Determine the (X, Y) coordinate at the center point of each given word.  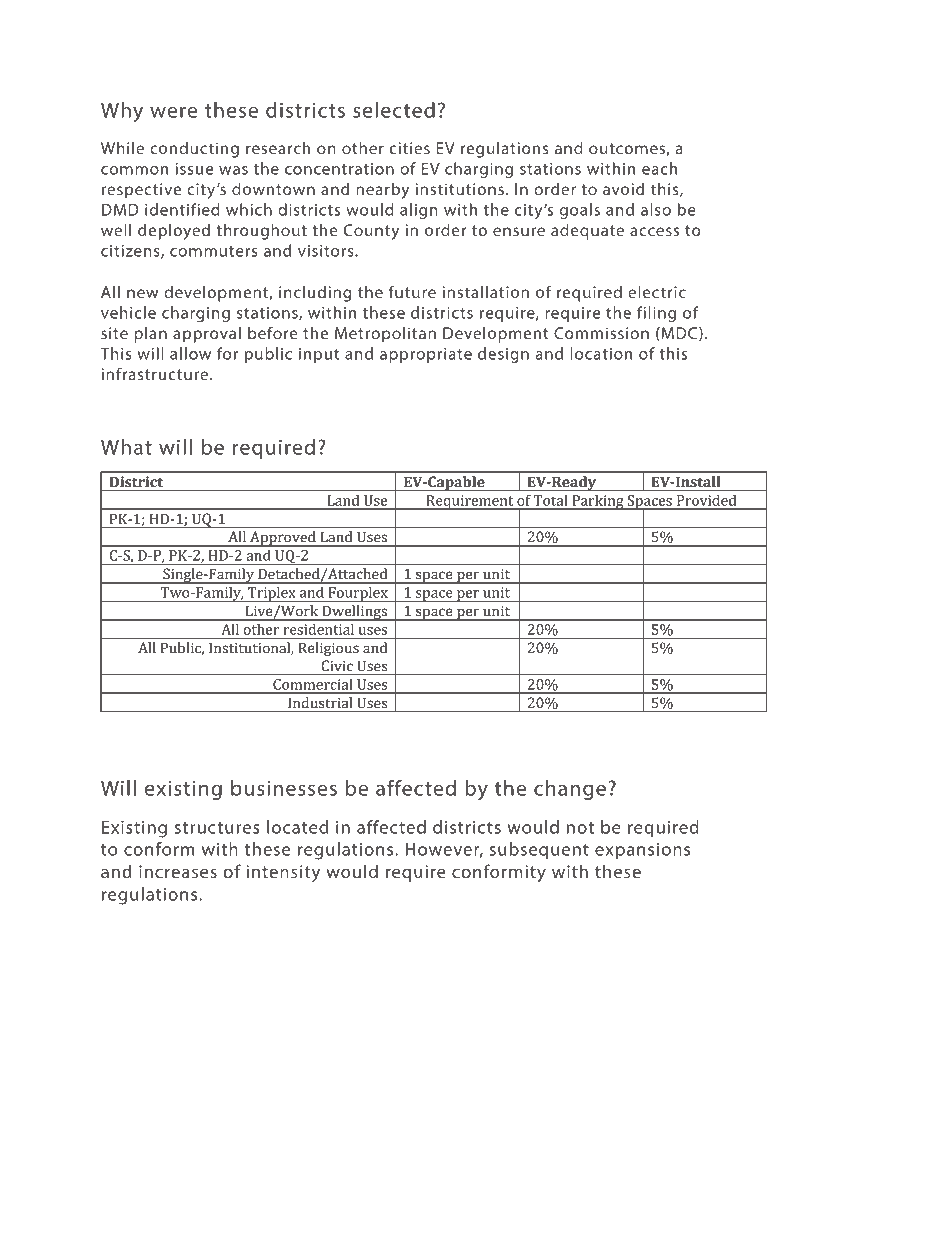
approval (207, 335)
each (659, 168)
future (412, 291)
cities (410, 148)
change (570, 790)
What (126, 447)
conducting (194, 150)
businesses (284, 788)
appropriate (426, 355)
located (297, 827)
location (601, 353)
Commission (601, 333)
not (580, 828)
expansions (642, 851)
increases (178, 871)
